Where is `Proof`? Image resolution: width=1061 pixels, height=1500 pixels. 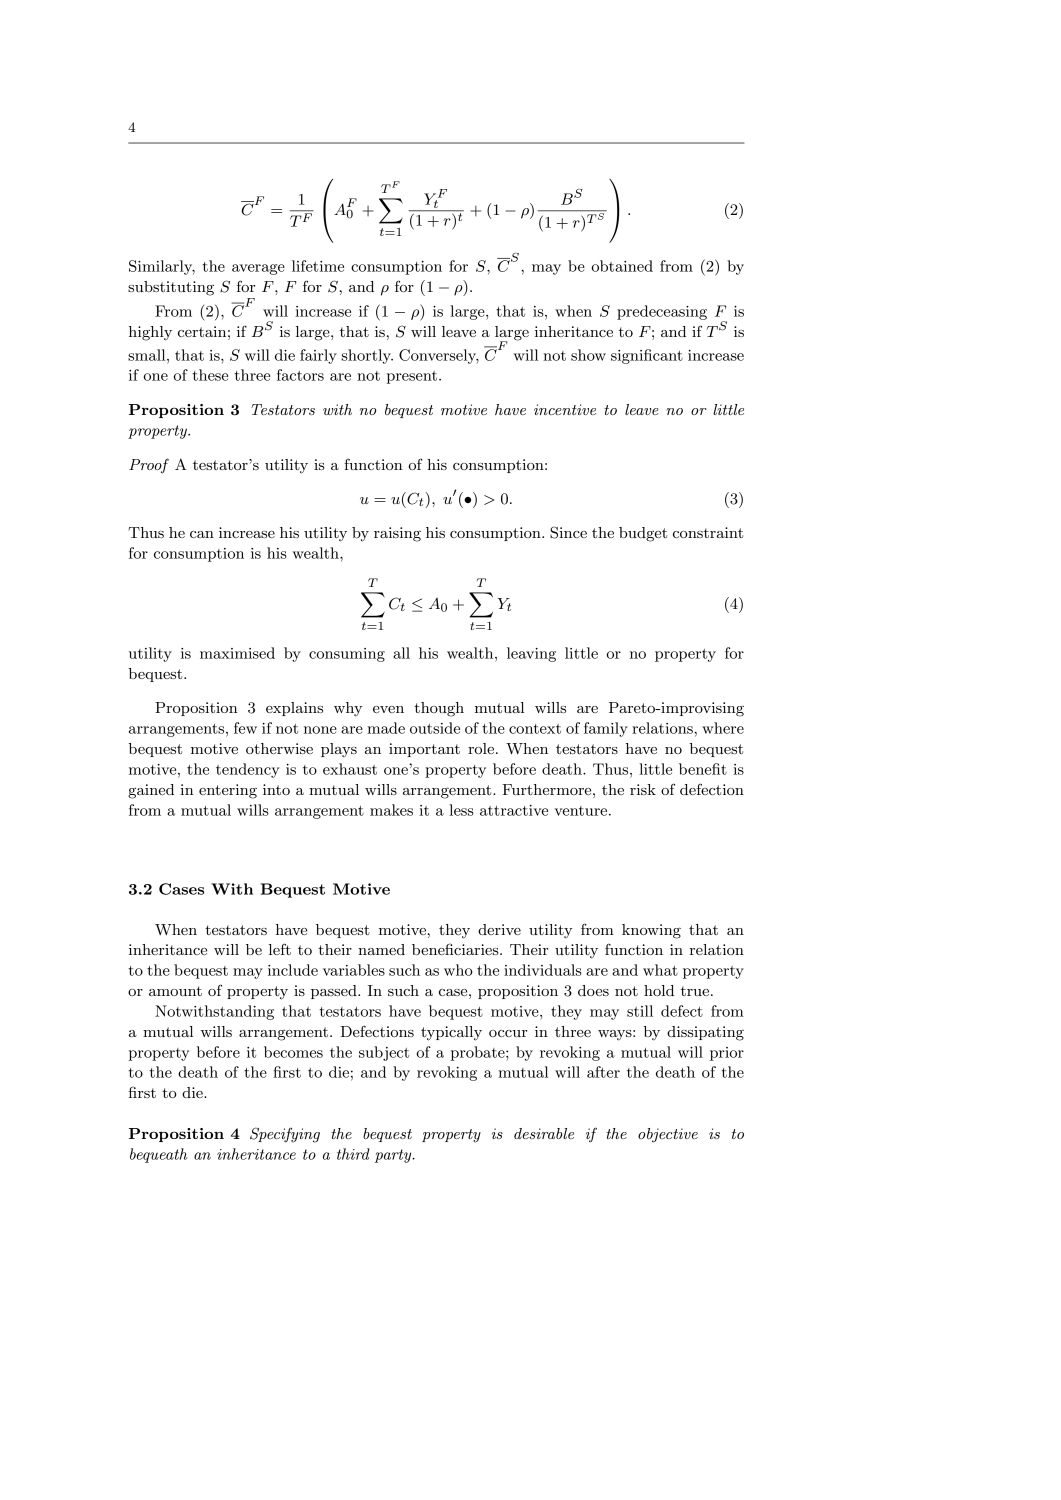 Proof is located at coordinates (149, 466).
